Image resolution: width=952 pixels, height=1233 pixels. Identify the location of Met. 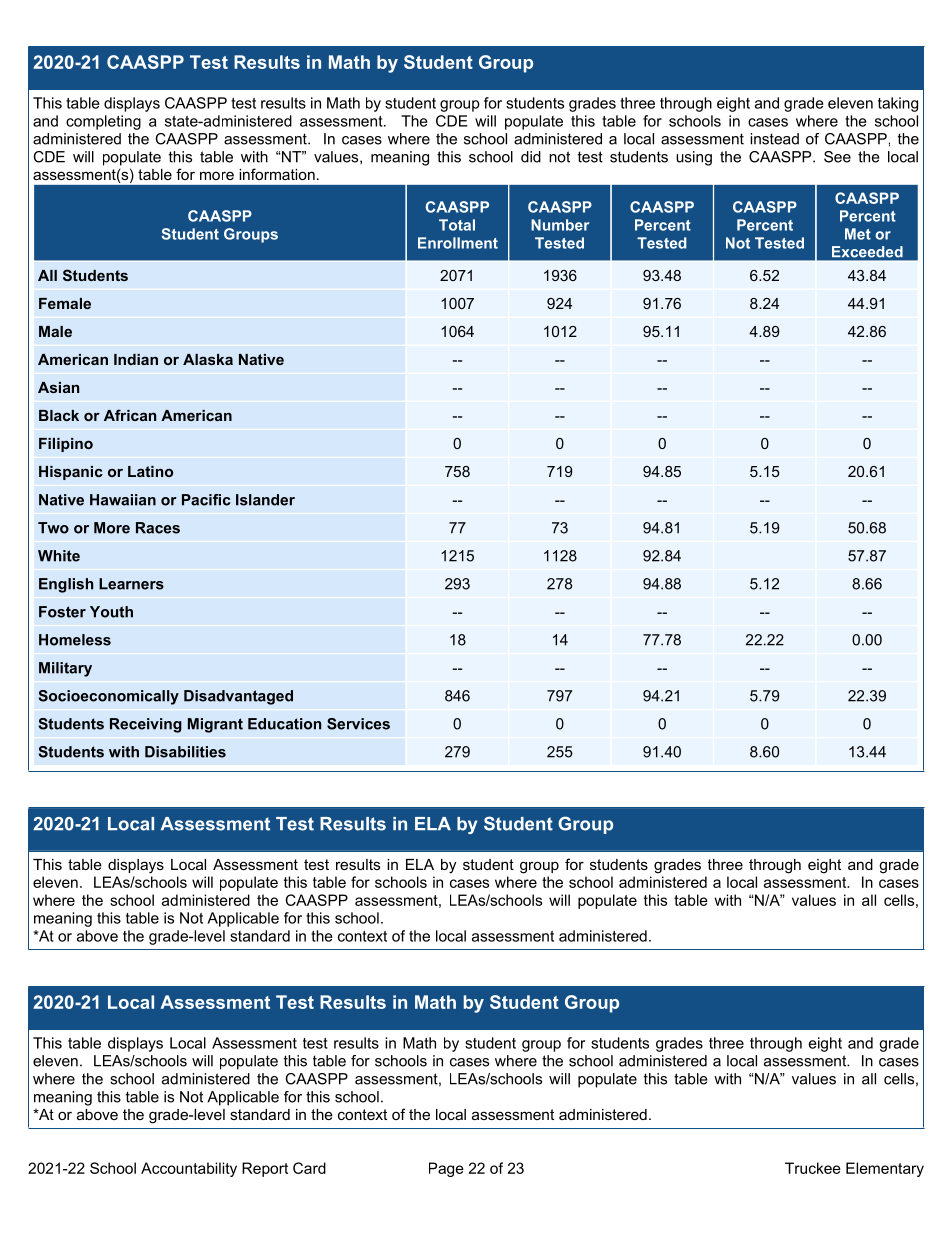
(858, 234).
